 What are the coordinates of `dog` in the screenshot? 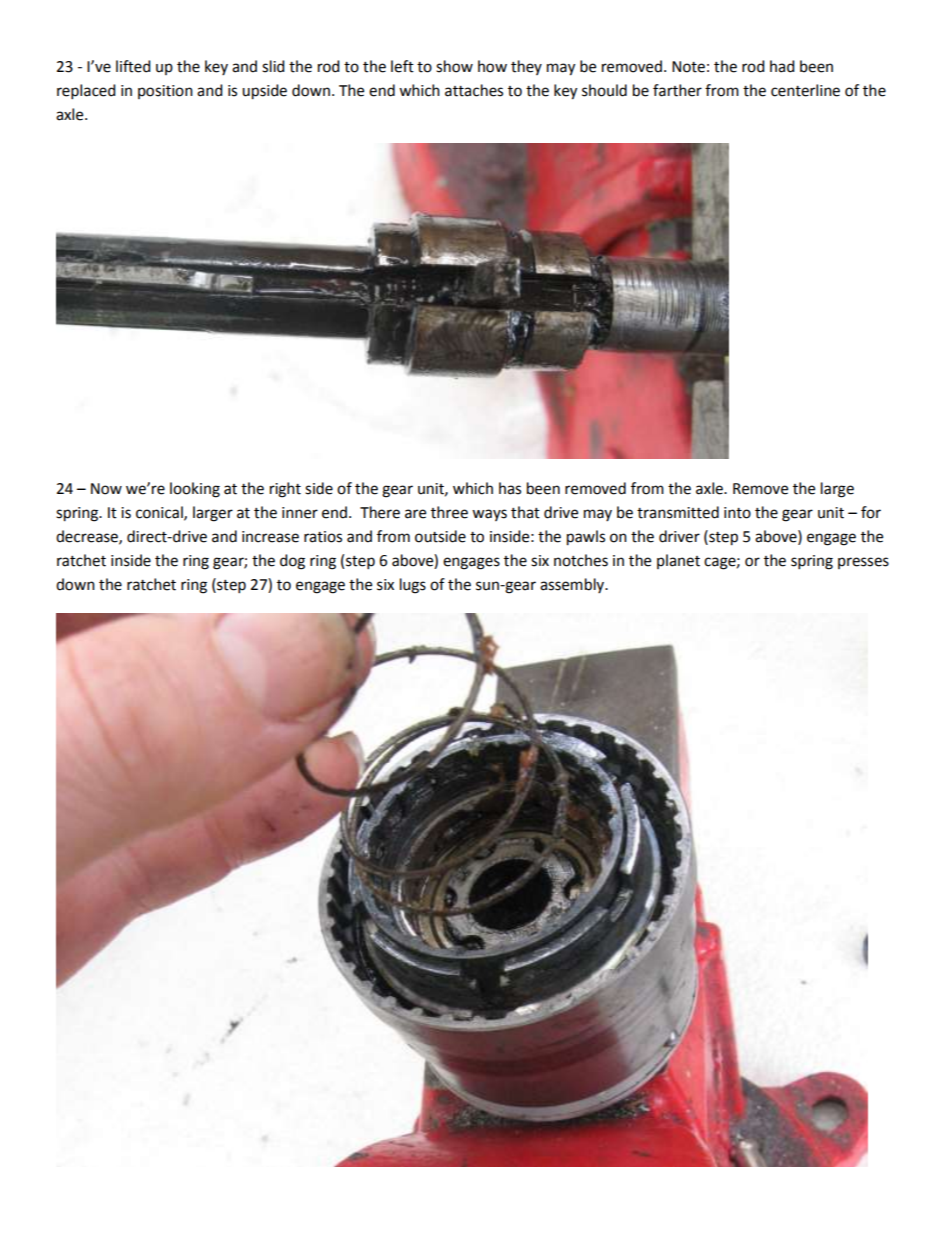 It's located at (292, 562).
